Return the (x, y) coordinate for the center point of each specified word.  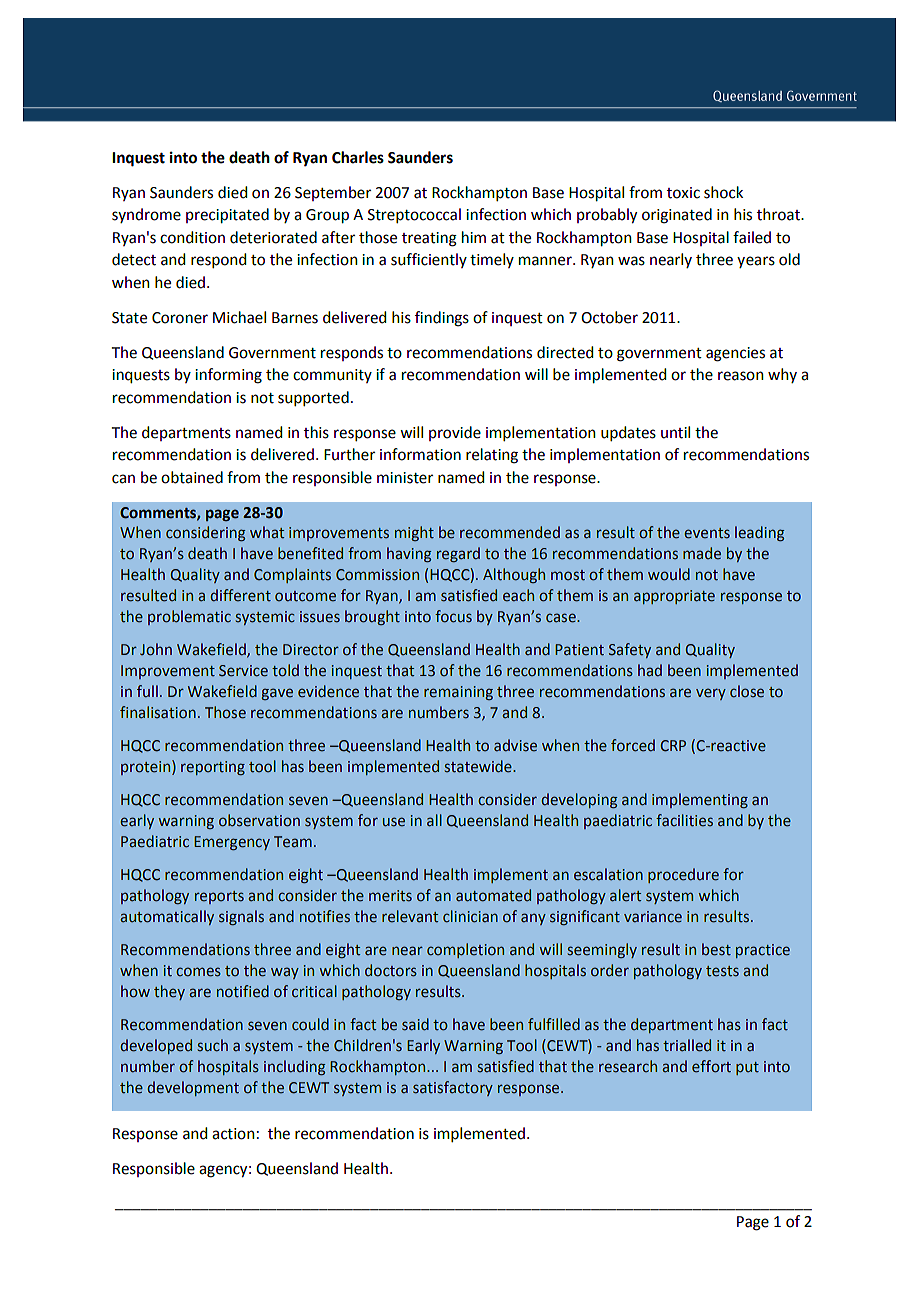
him (474, 237)
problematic (189, 617)
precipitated (227, 216)
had (650, 670)
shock (723, 192)
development (193, 1088)
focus (453, 616)
